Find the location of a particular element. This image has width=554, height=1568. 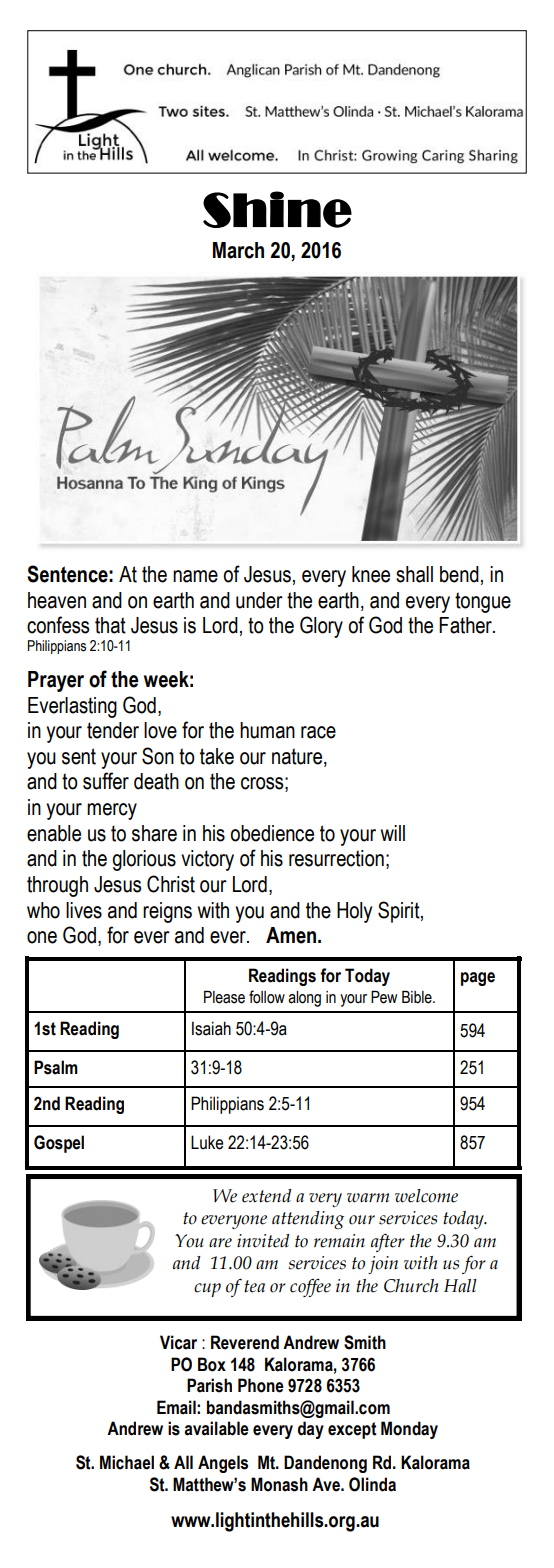

March is located at coordinates (238, 250).
